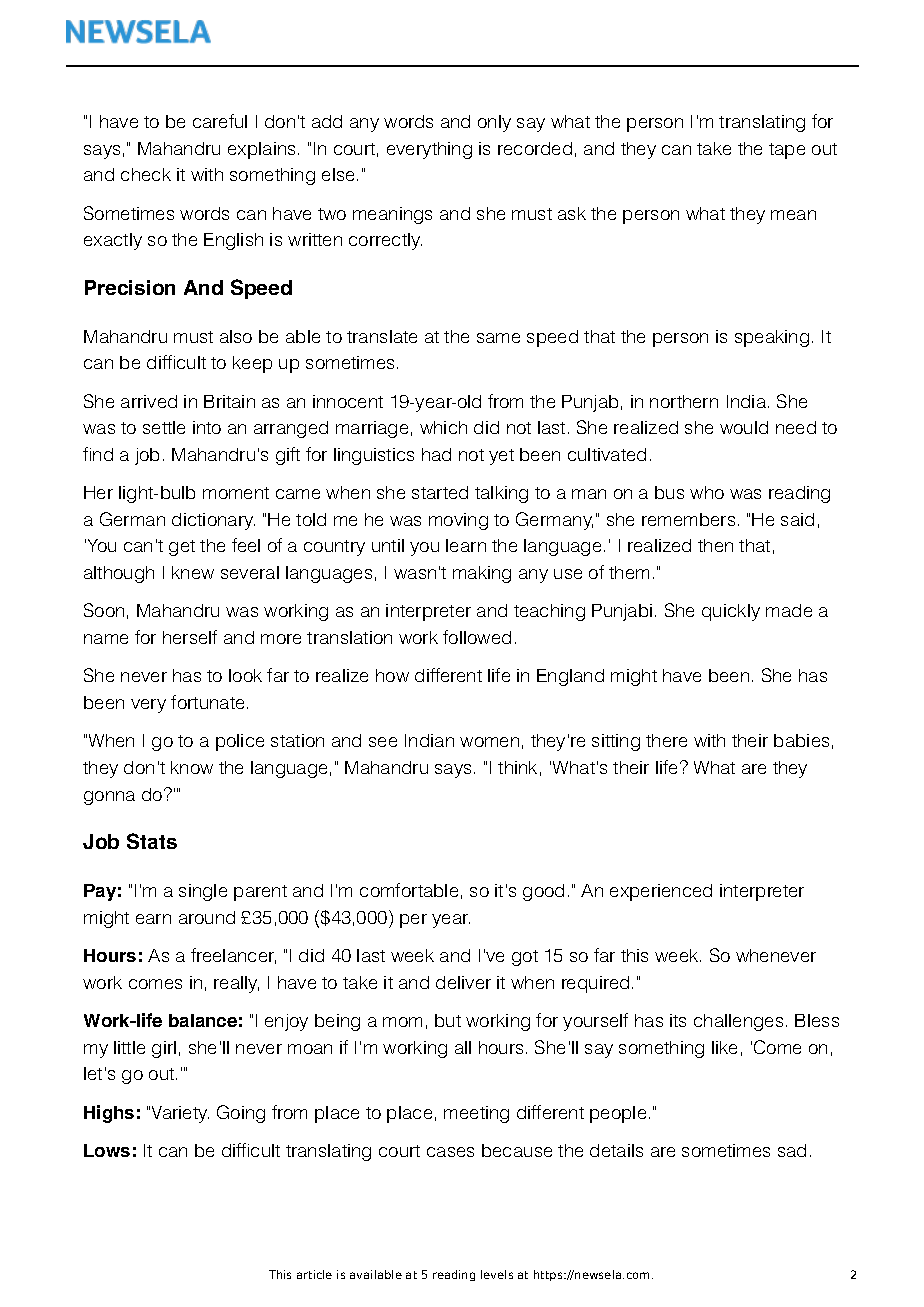 This screenshot has height=1307, width=924. Describe the element at coordinates (661, 892) in the screenshot. I see `experienced` at that location.
